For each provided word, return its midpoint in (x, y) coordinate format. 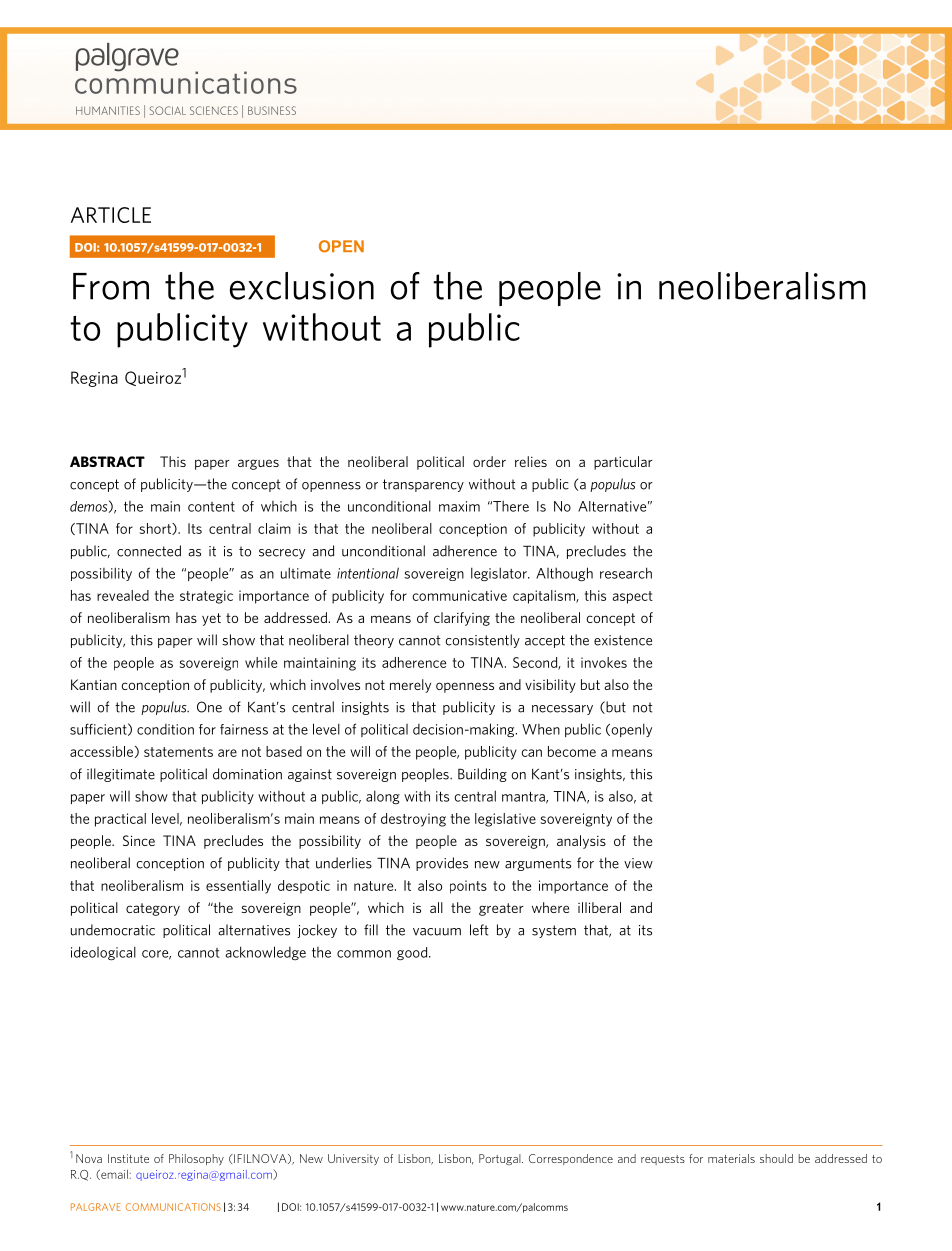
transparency (423, 485)
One (209, 707)
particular (623, 463)
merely (410, 686)
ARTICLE (111, 215)
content (211, 507)
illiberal (599, 907)
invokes (604, 662)
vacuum (437, 932)
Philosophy (196, 1159)
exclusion (302, 286)
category (153, 909)
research (626, 573)
